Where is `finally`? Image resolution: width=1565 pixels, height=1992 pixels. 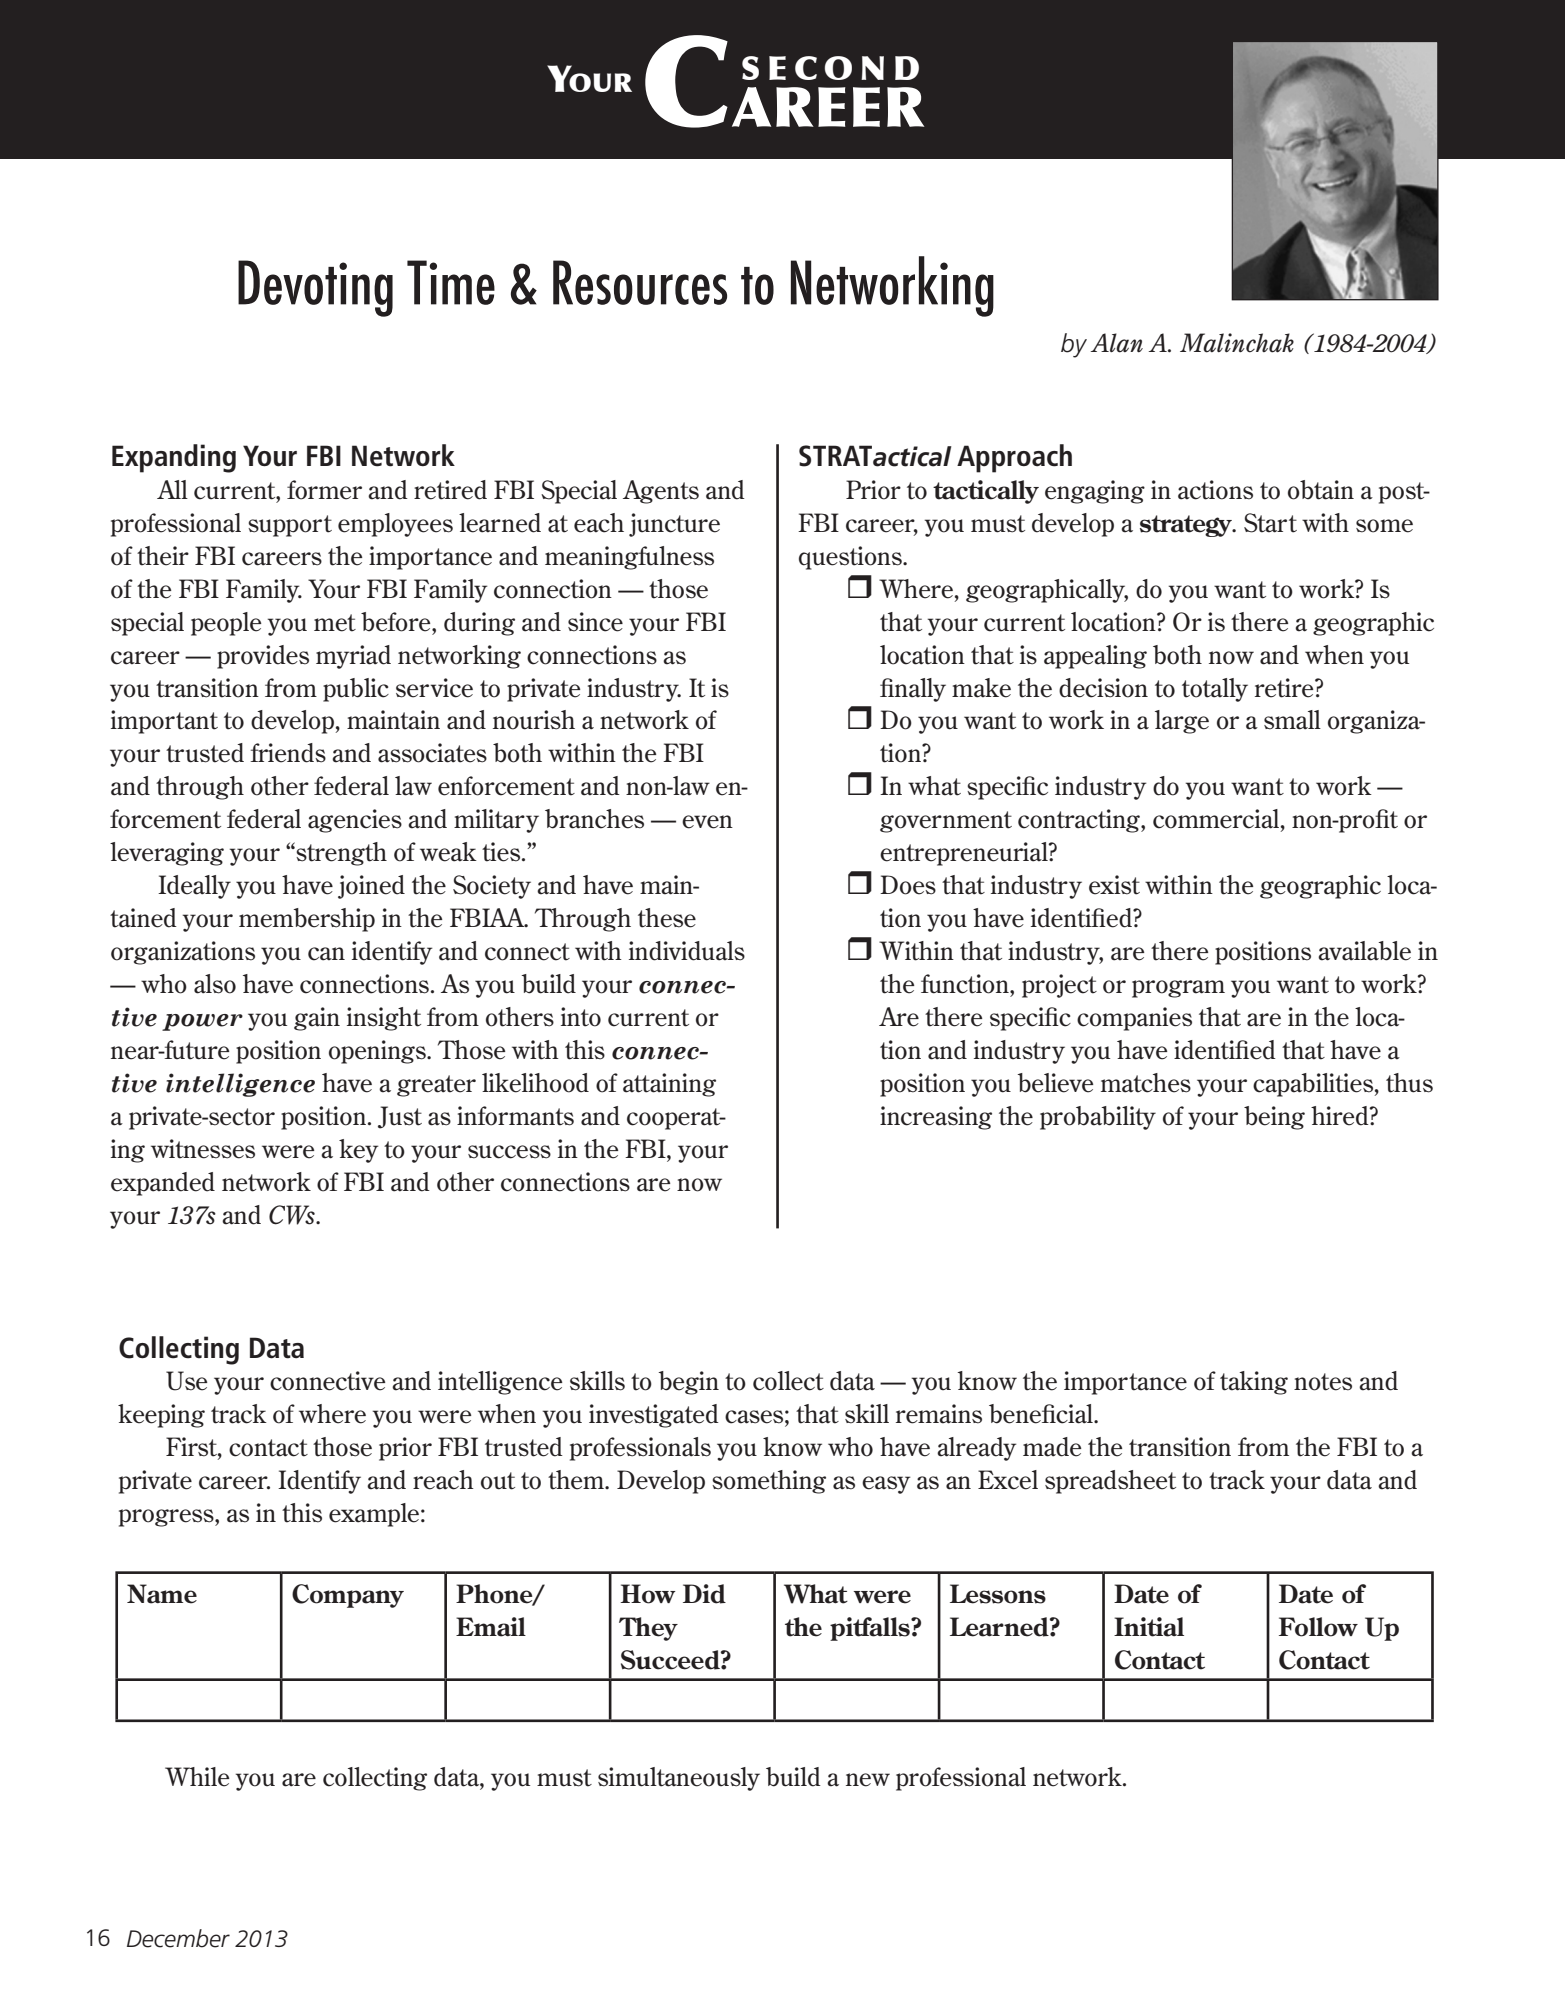 finally is located at coordinates (913, 690).
